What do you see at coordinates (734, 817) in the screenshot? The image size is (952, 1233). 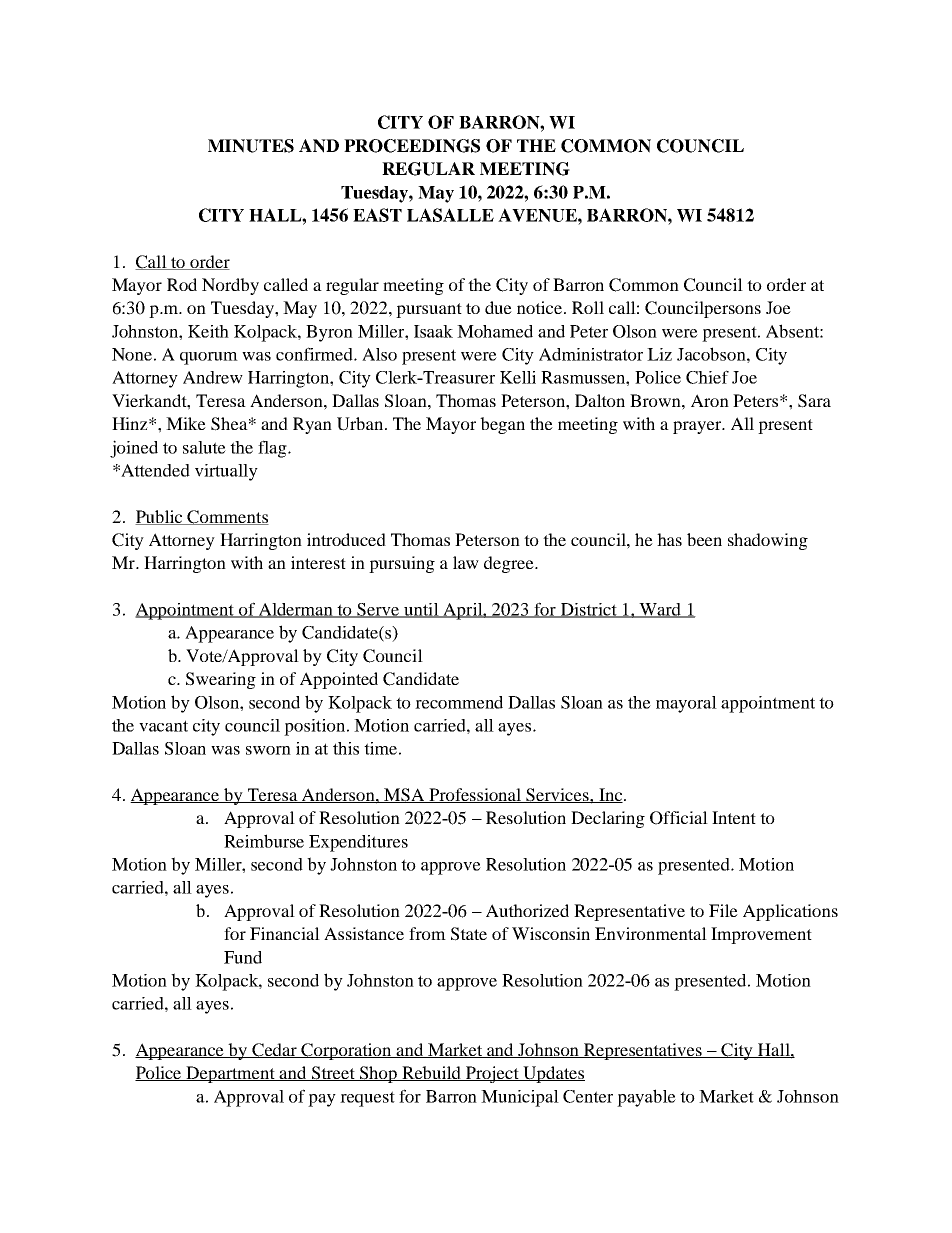 I see `Intent` at bounding box center [734, 817].
